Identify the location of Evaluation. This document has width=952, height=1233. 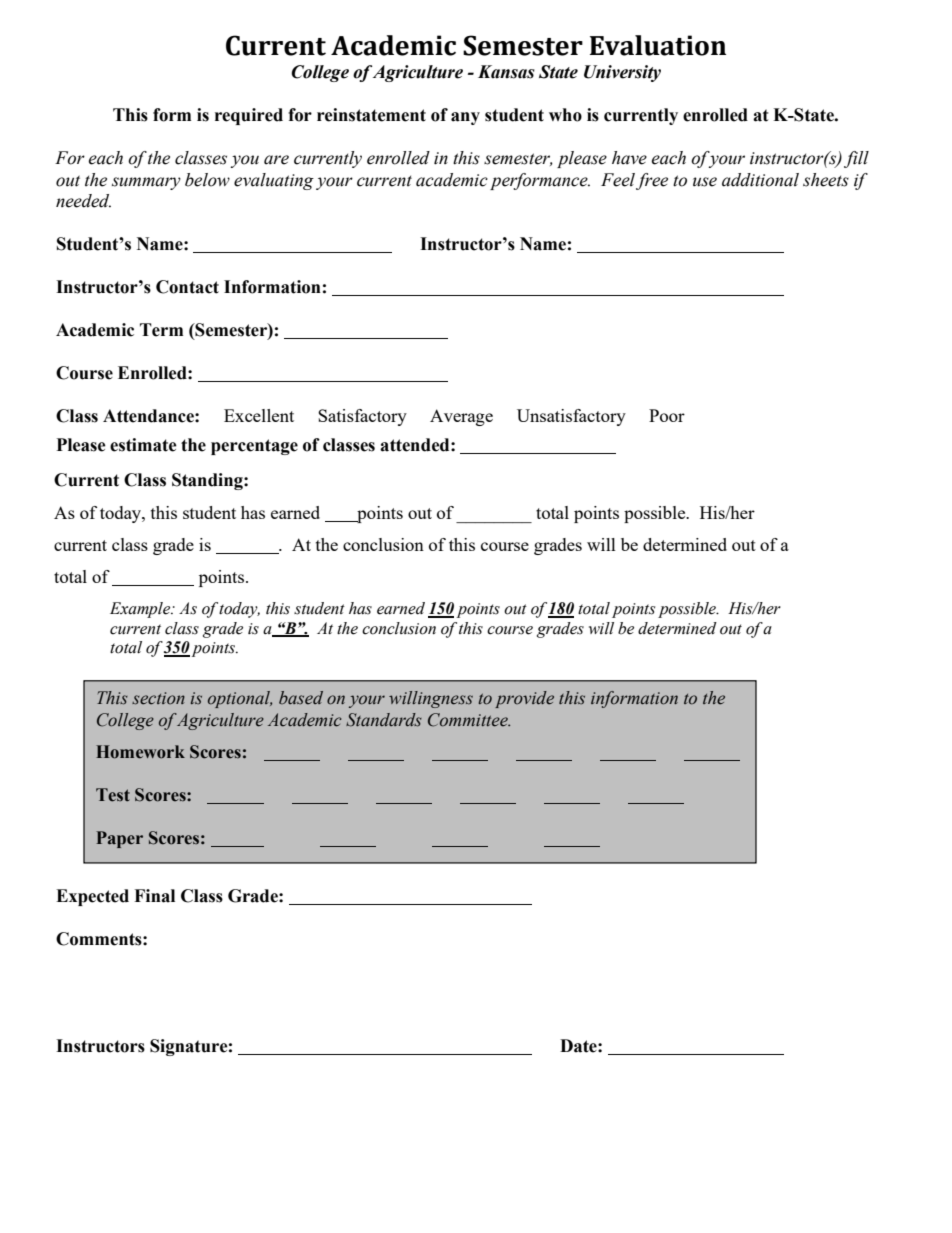
(658, 45).
